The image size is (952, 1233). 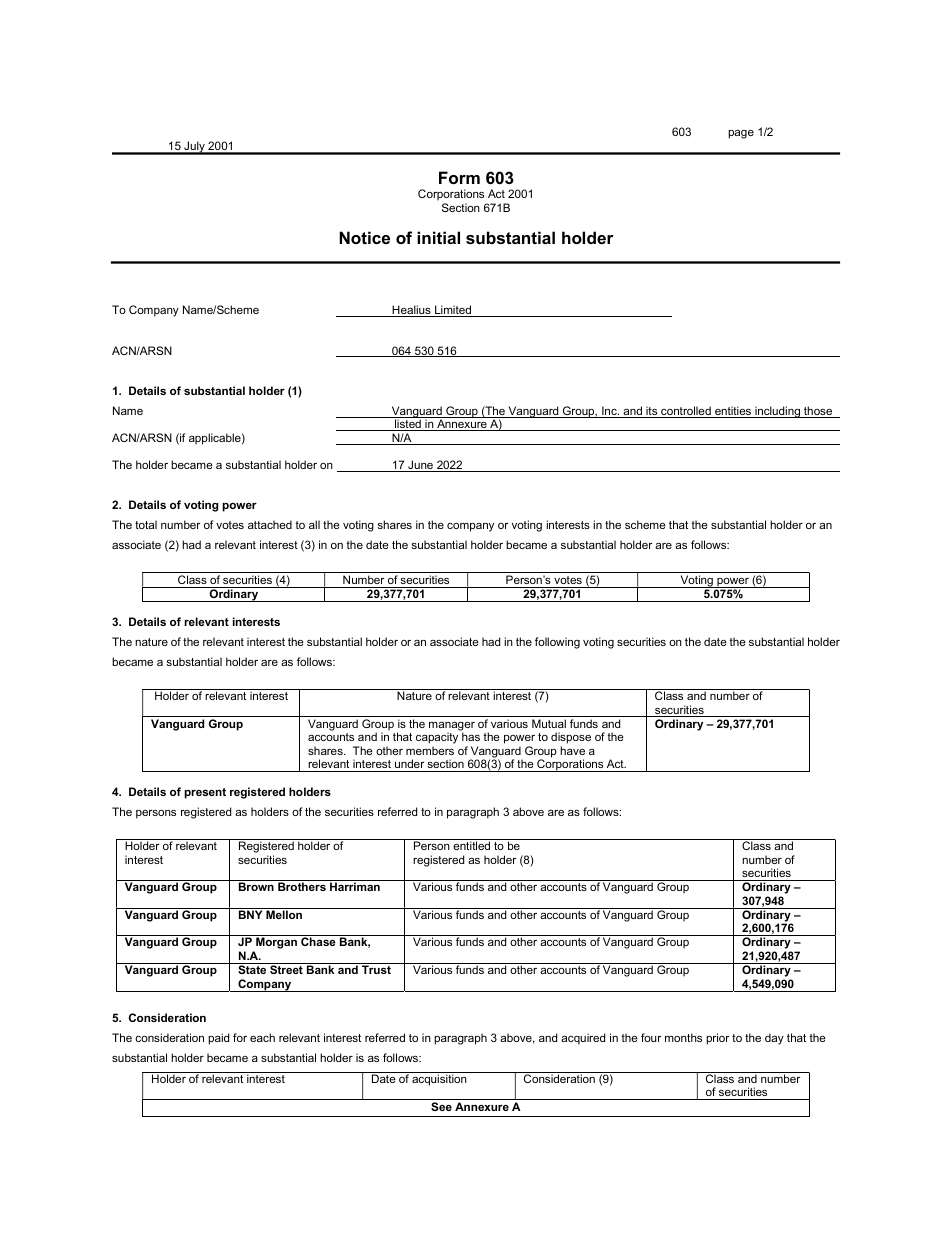 I want to click on Form, so click(x=459, y=177).
